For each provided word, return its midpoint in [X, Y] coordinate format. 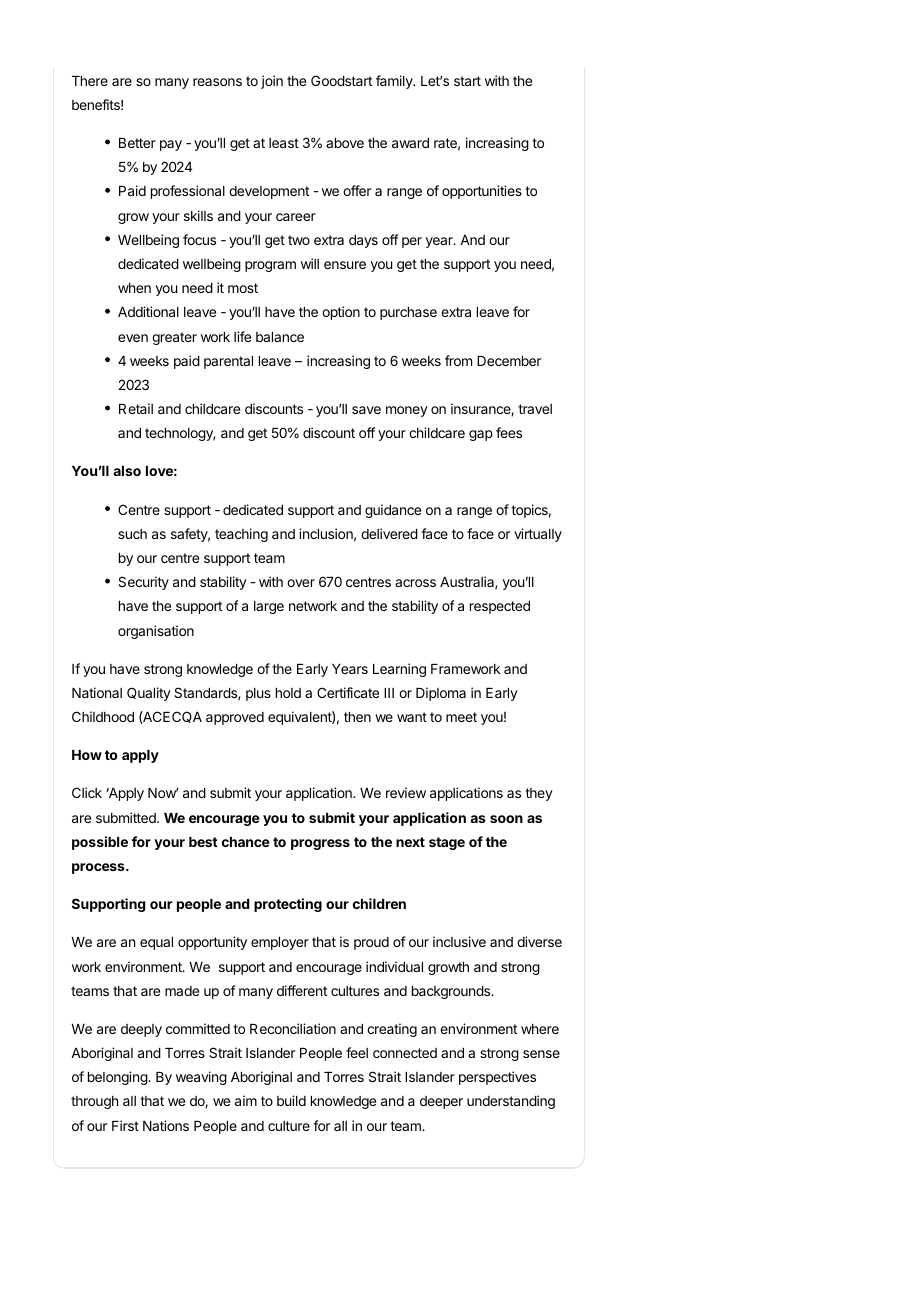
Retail [136, 408]
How [87, 755]
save [366, 410]
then [357, 717]
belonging [118, 1078]
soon [506, 819]
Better [137, 143]
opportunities [482, 192]
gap [481, 435]
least [284, 143]
